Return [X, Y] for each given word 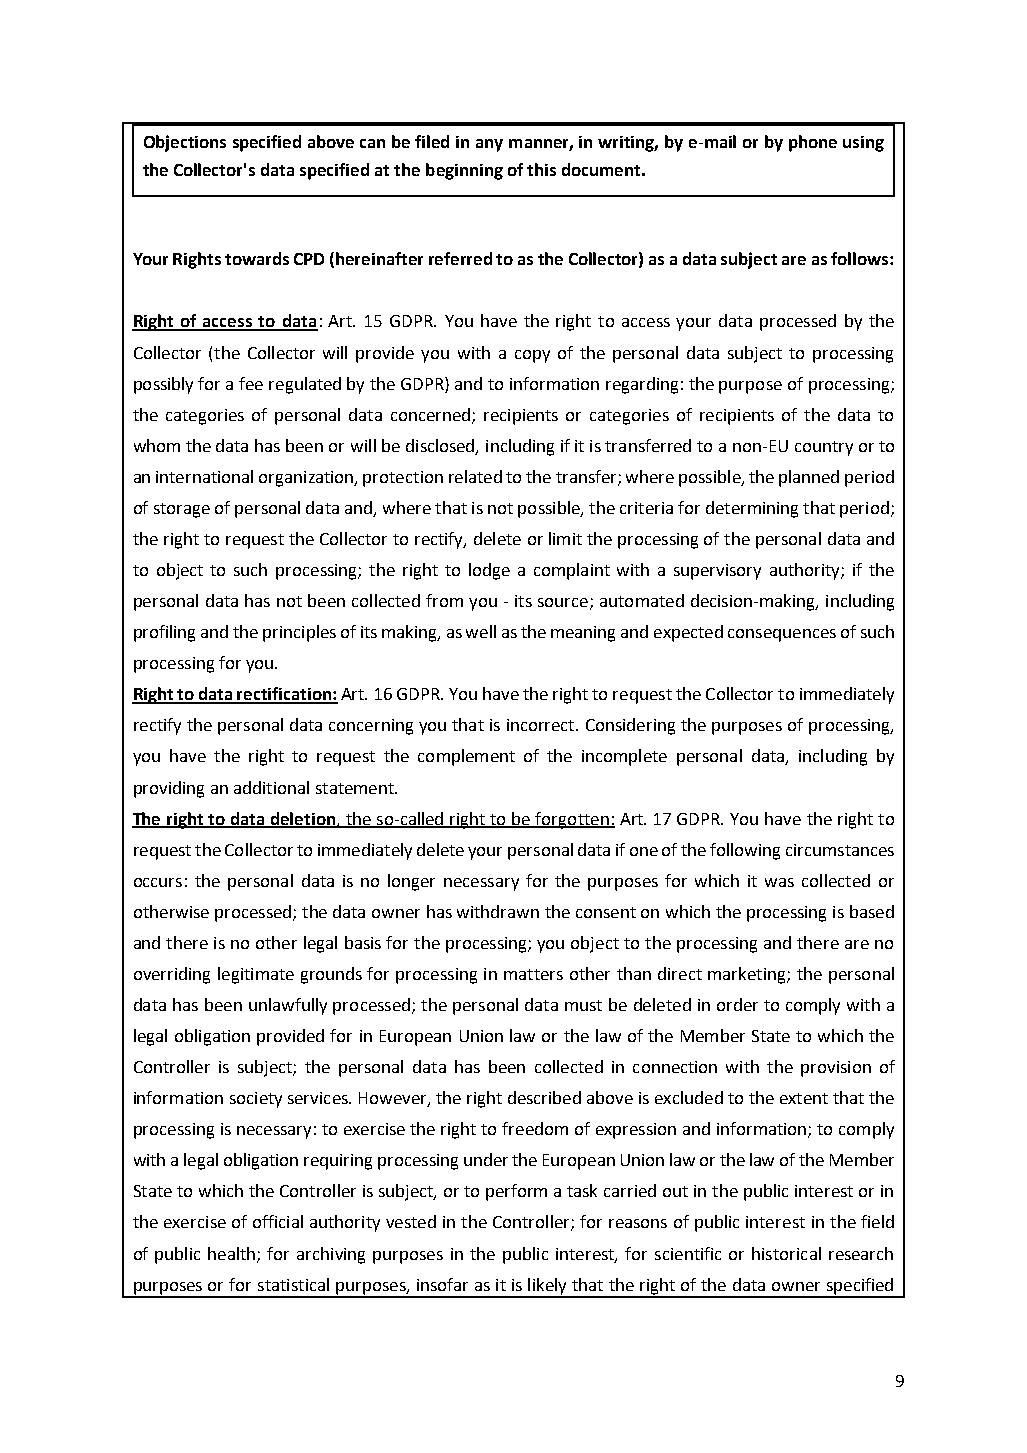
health [233, 1254]
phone [813, 143]
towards [257, 258]
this [541, 169]
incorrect [542, 725]
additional [271, 787]
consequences [782, 635]
